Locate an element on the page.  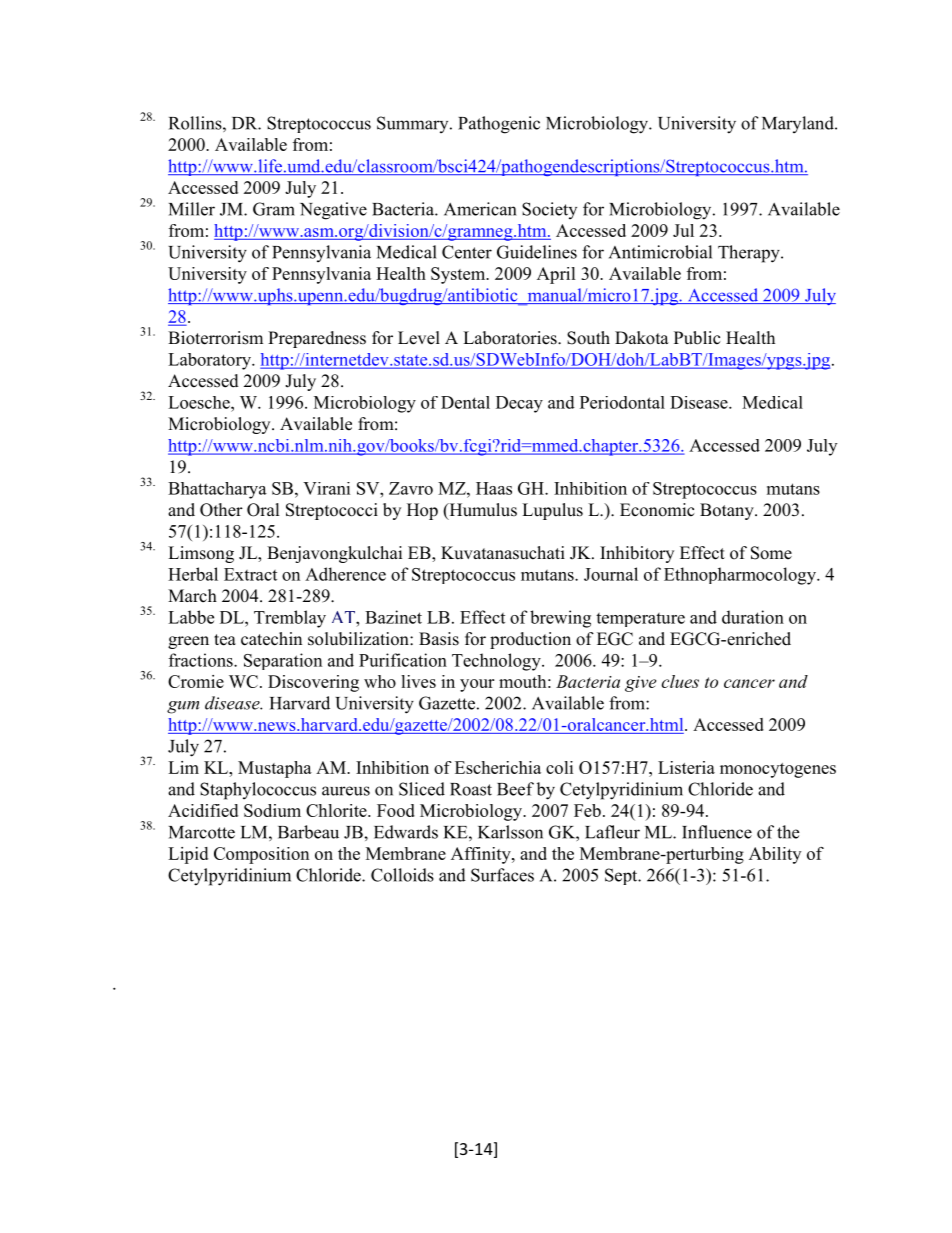
Haas is located at coordinates (494, 488).
